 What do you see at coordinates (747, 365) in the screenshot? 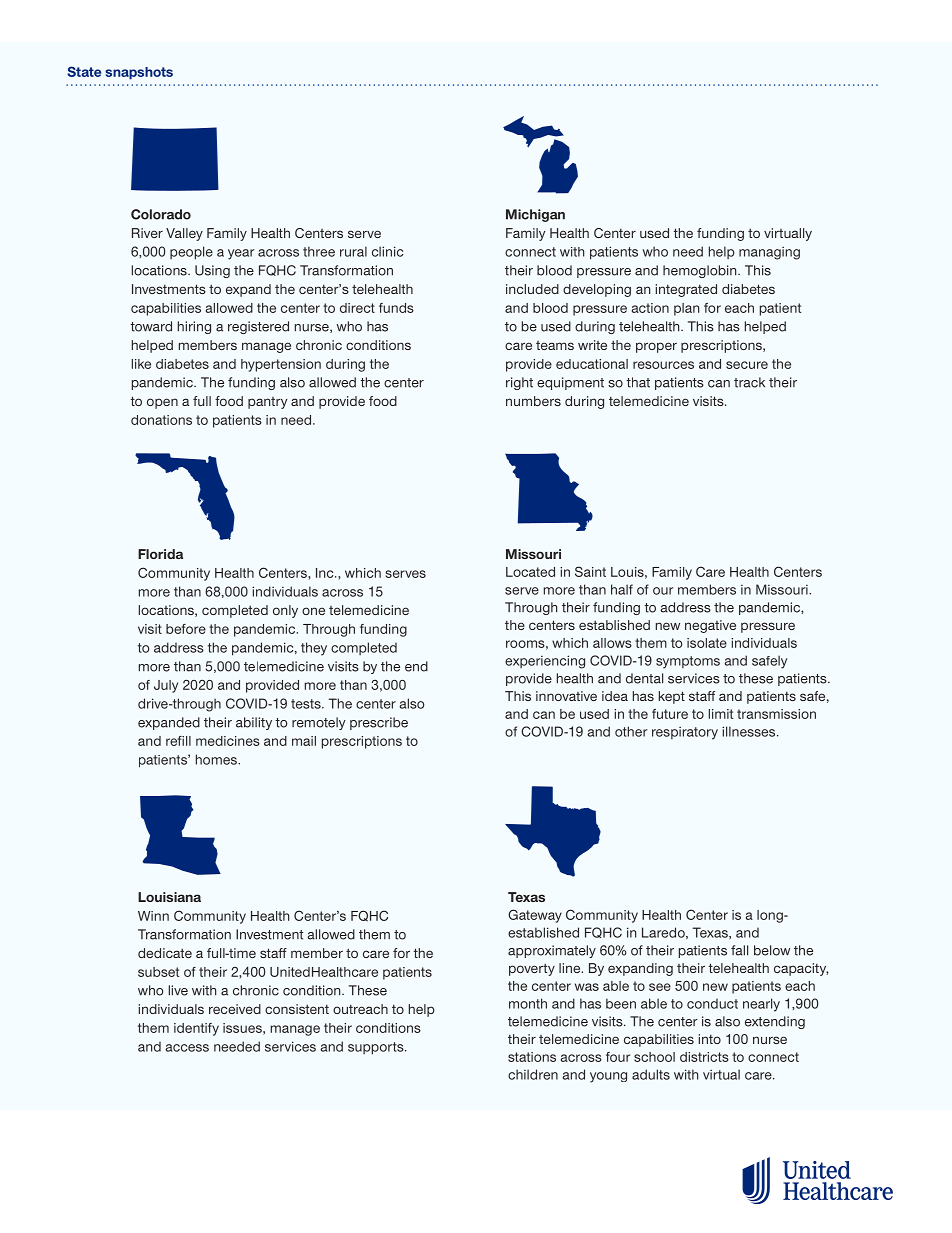
I see `secure` at bounding box center [747, 365].
